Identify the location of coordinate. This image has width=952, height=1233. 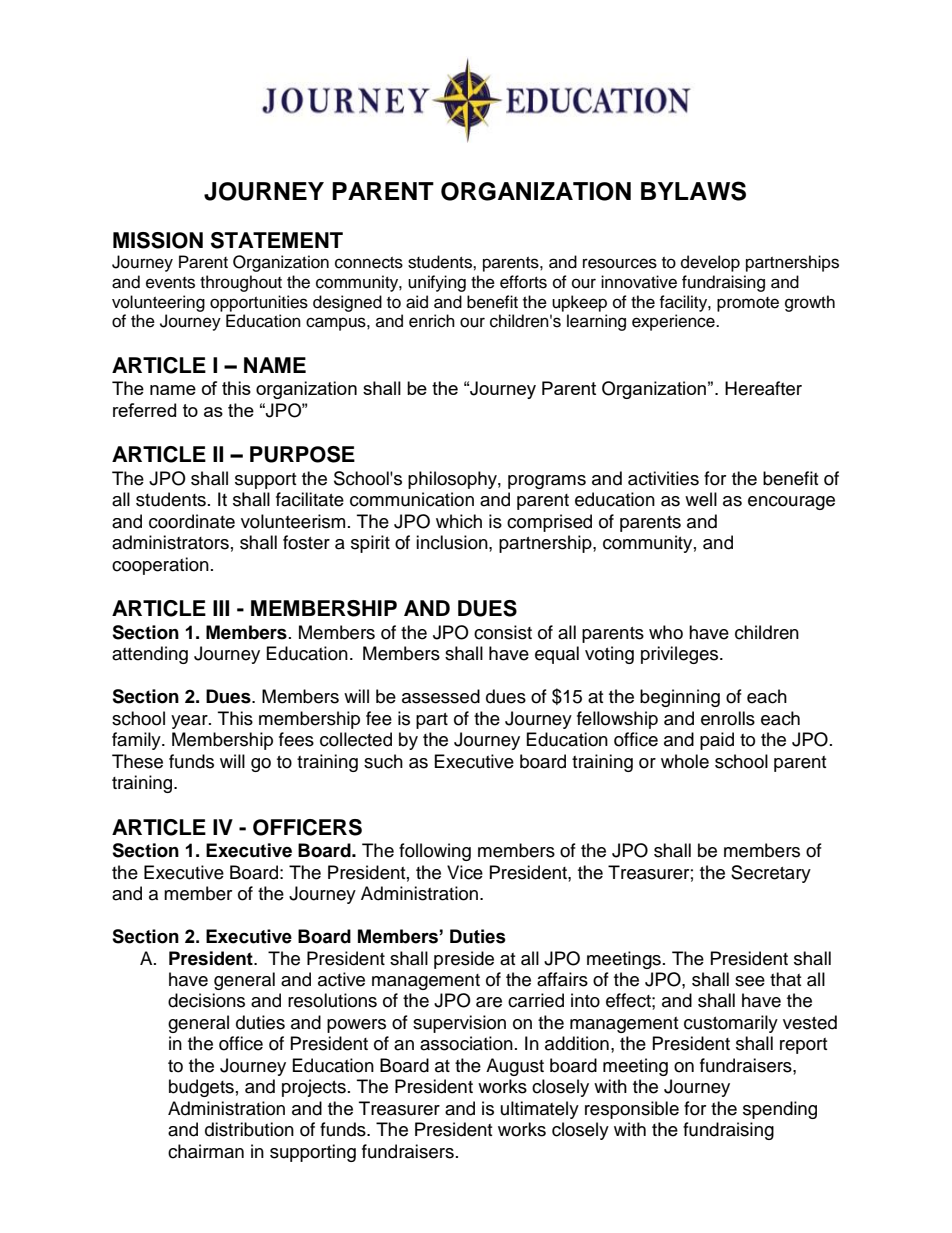
(192, 521).
